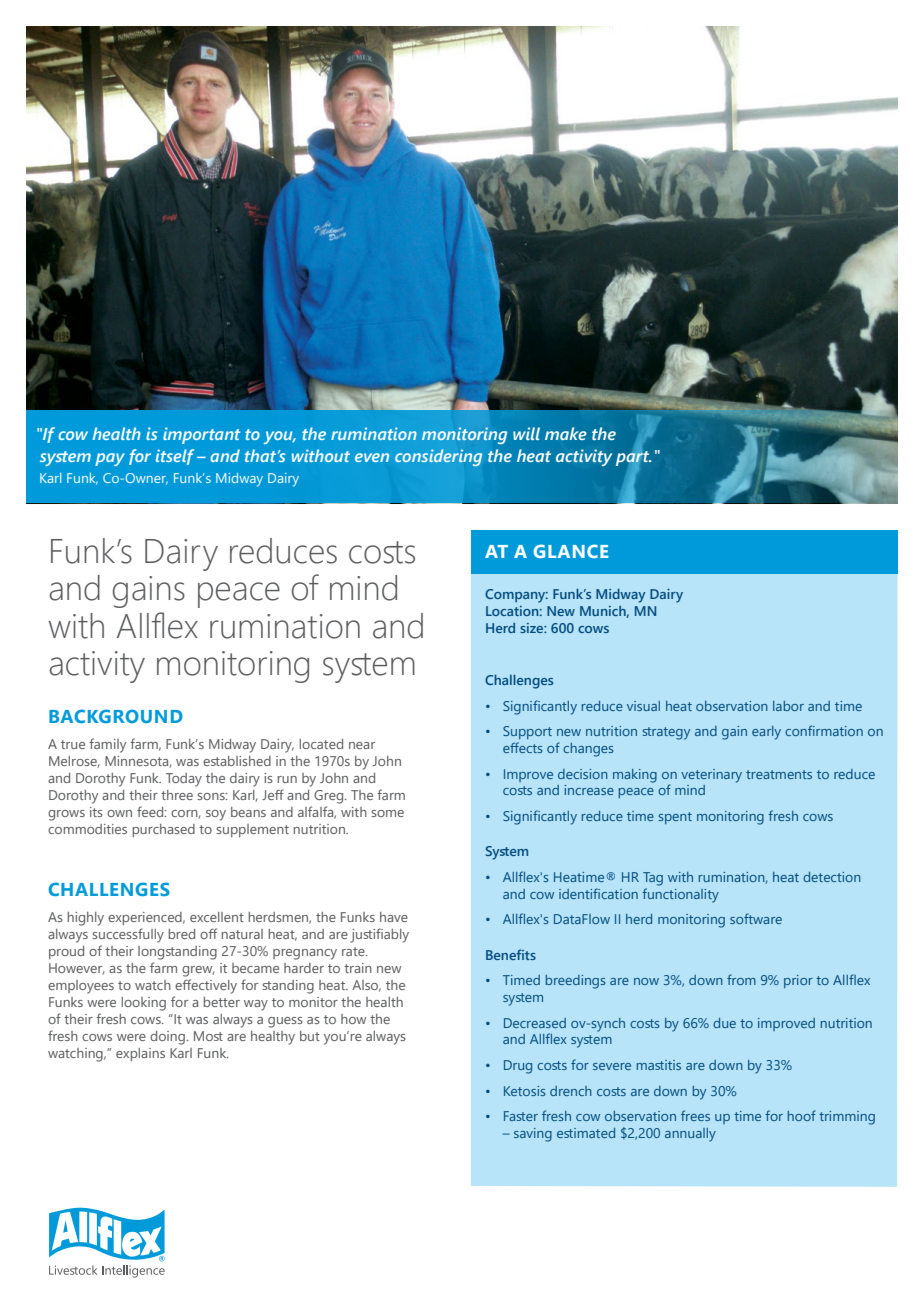 Image resolution: width=924 pixels, height=1308 pixels. I want to click on Company, so click(516, 596).
